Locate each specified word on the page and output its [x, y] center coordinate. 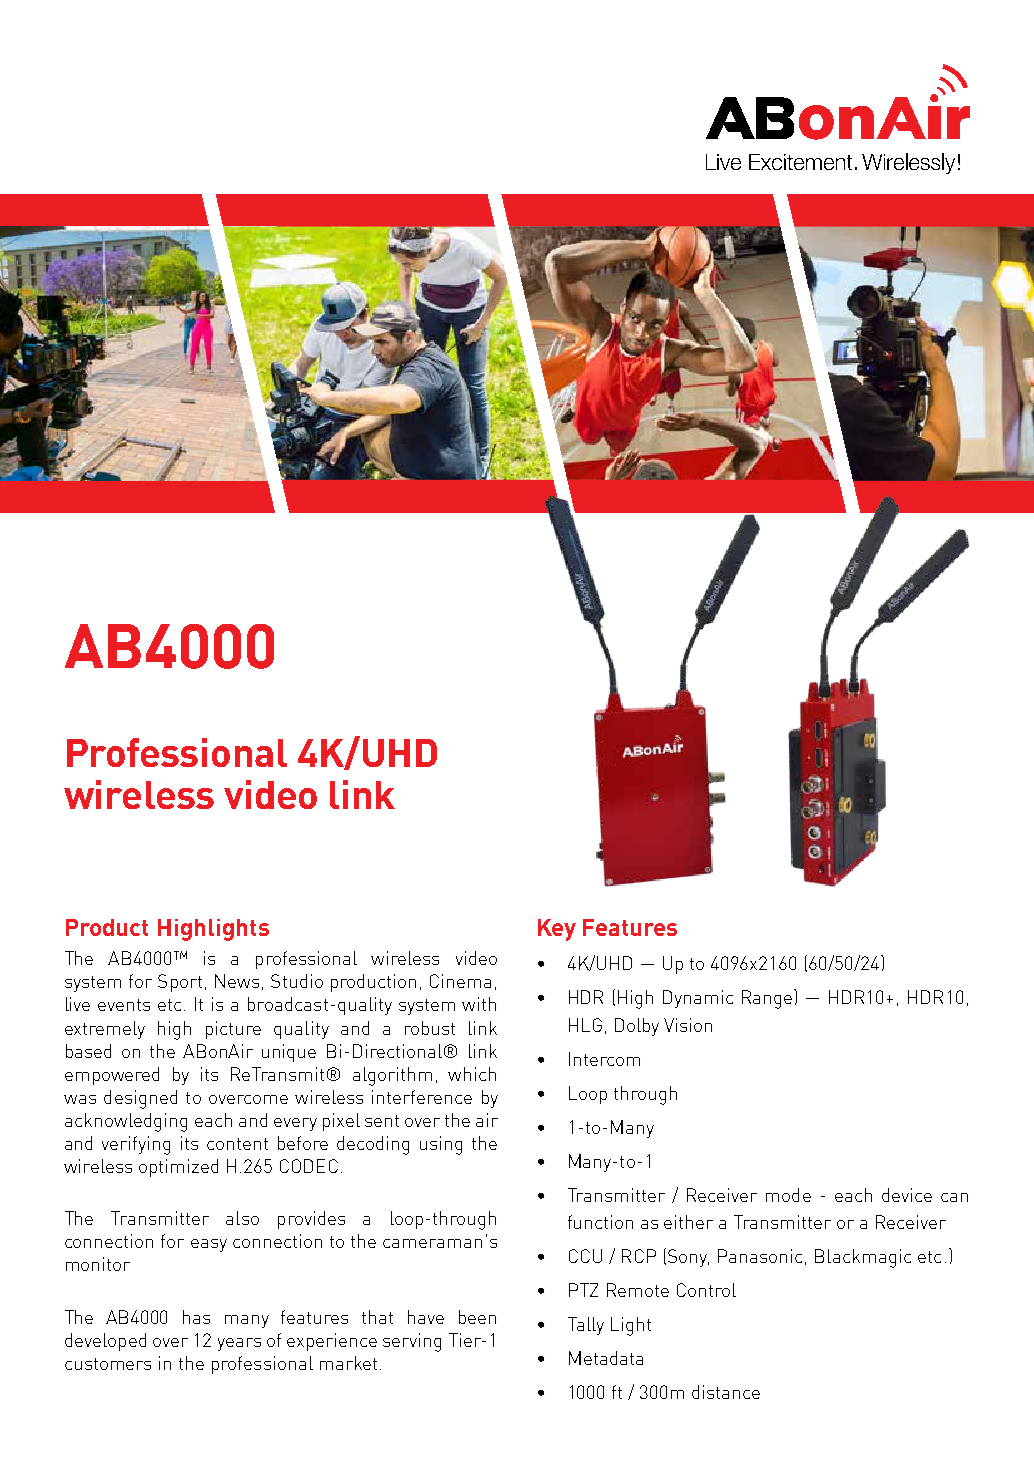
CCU [585, 1256]
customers [108, 1364]
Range [768, 999]
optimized [178, 1168]
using [441, 1145]
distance [726, 1392]
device [907, 1195]
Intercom [604, 1059]
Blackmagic [863, 1258]
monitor [98, 1264]
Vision [688, 1025]
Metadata [606, 1358]
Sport [180, 983]
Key [557, 930]
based [88, 1051]
